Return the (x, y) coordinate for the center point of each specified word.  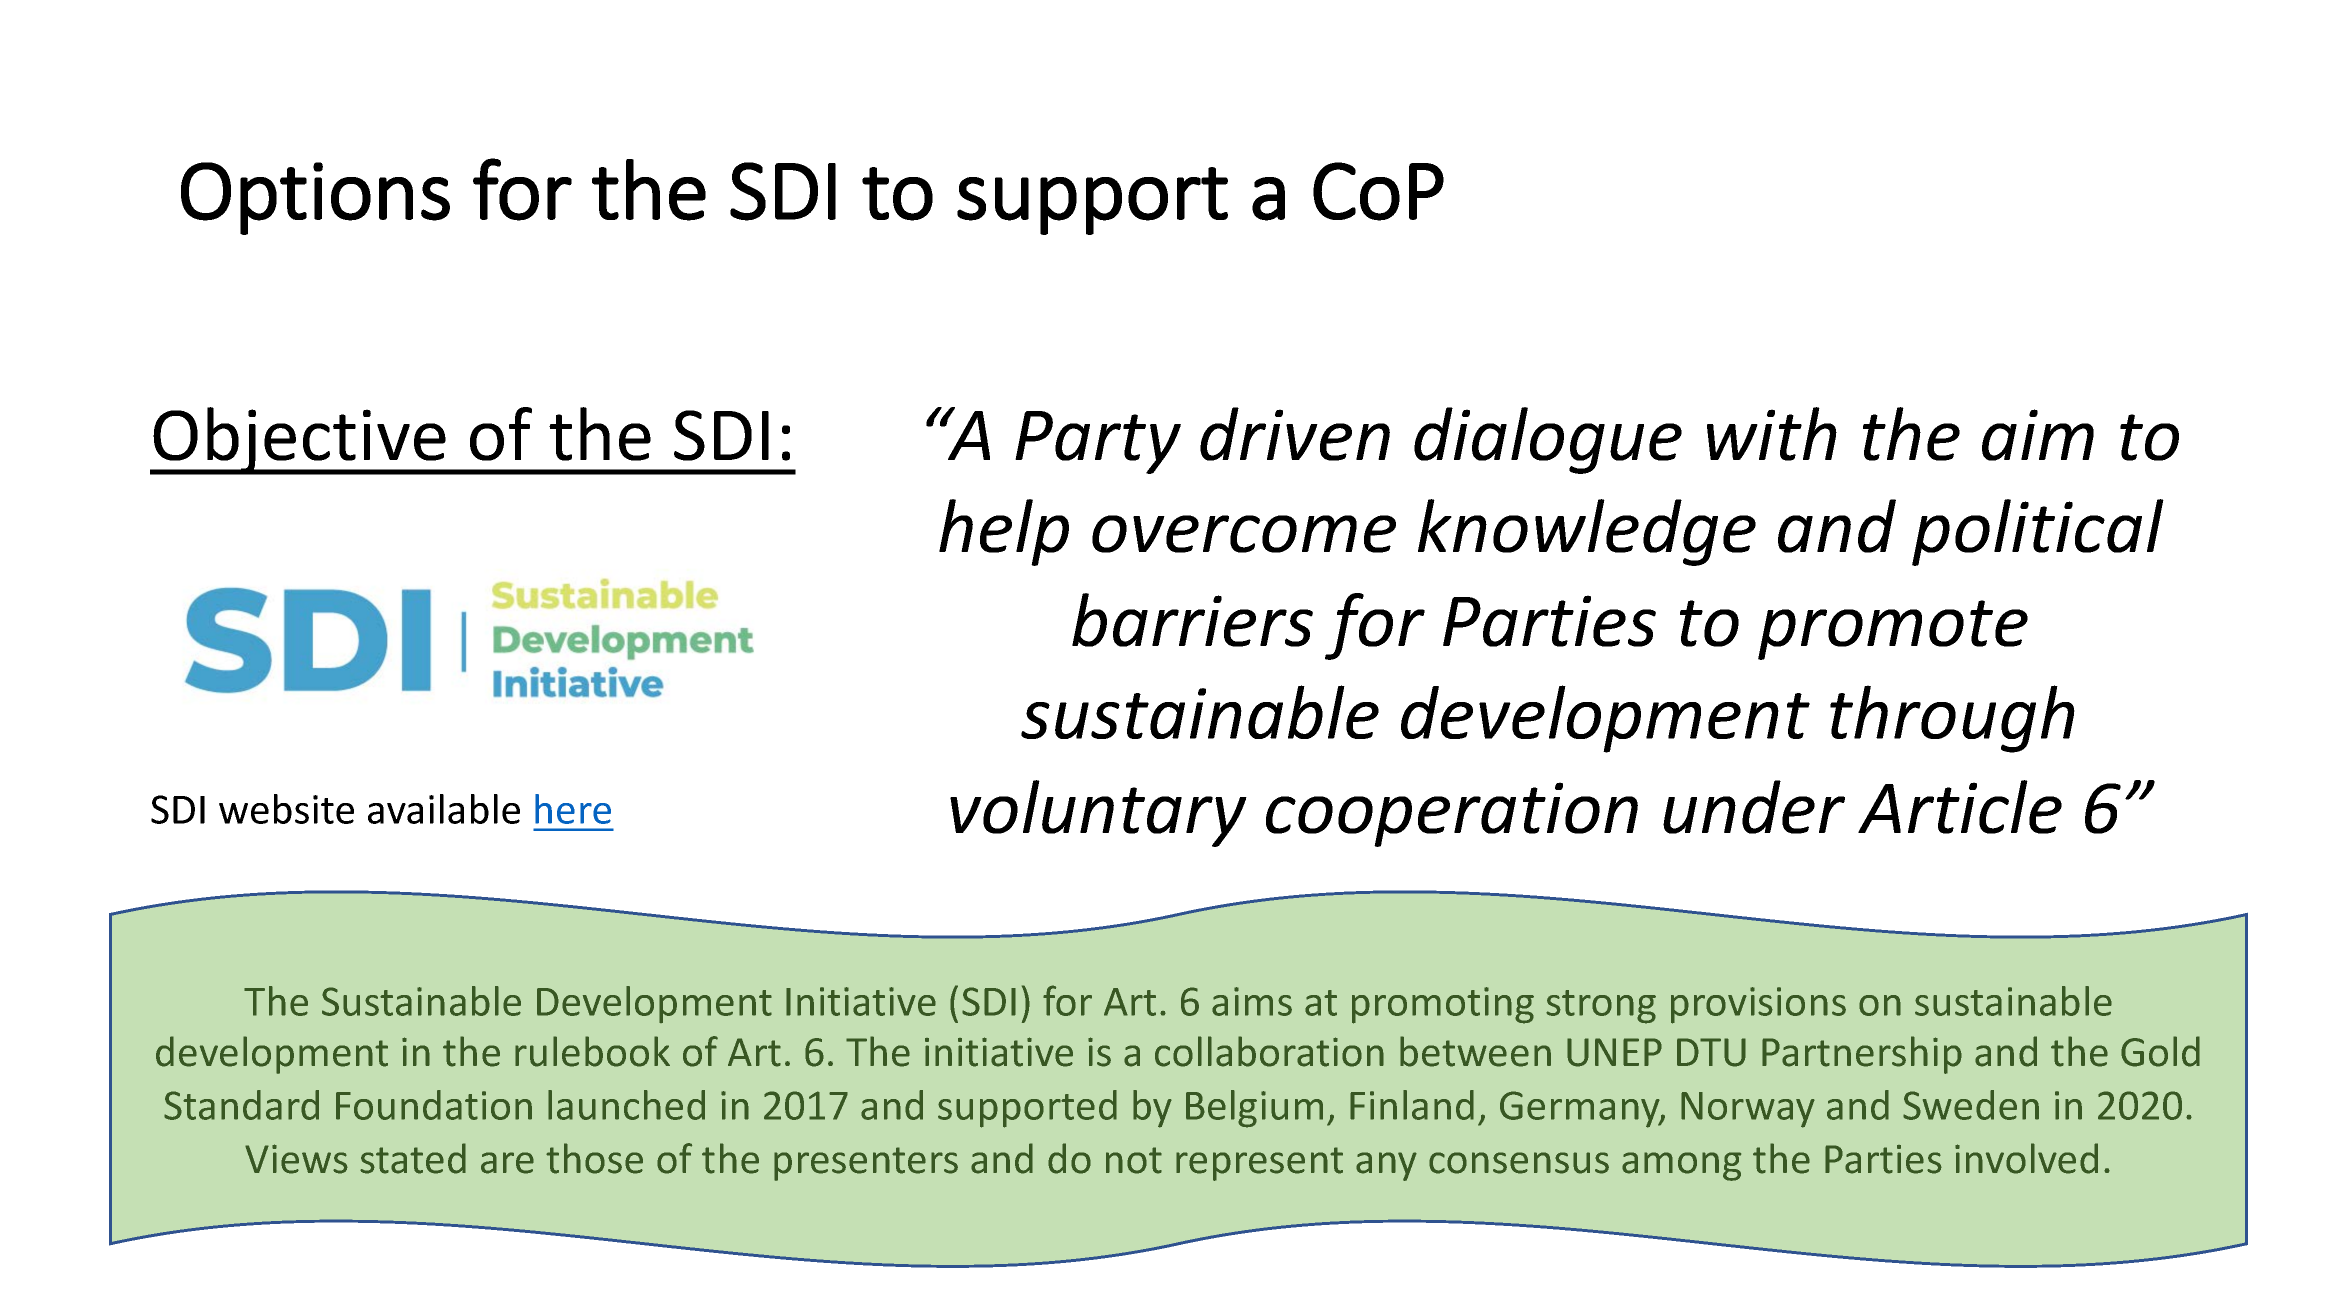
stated (413, 1158)
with (1772, 434)
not (1134, 1160)
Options (315, 198)
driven (1295, 434)
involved (2026, 1158)
